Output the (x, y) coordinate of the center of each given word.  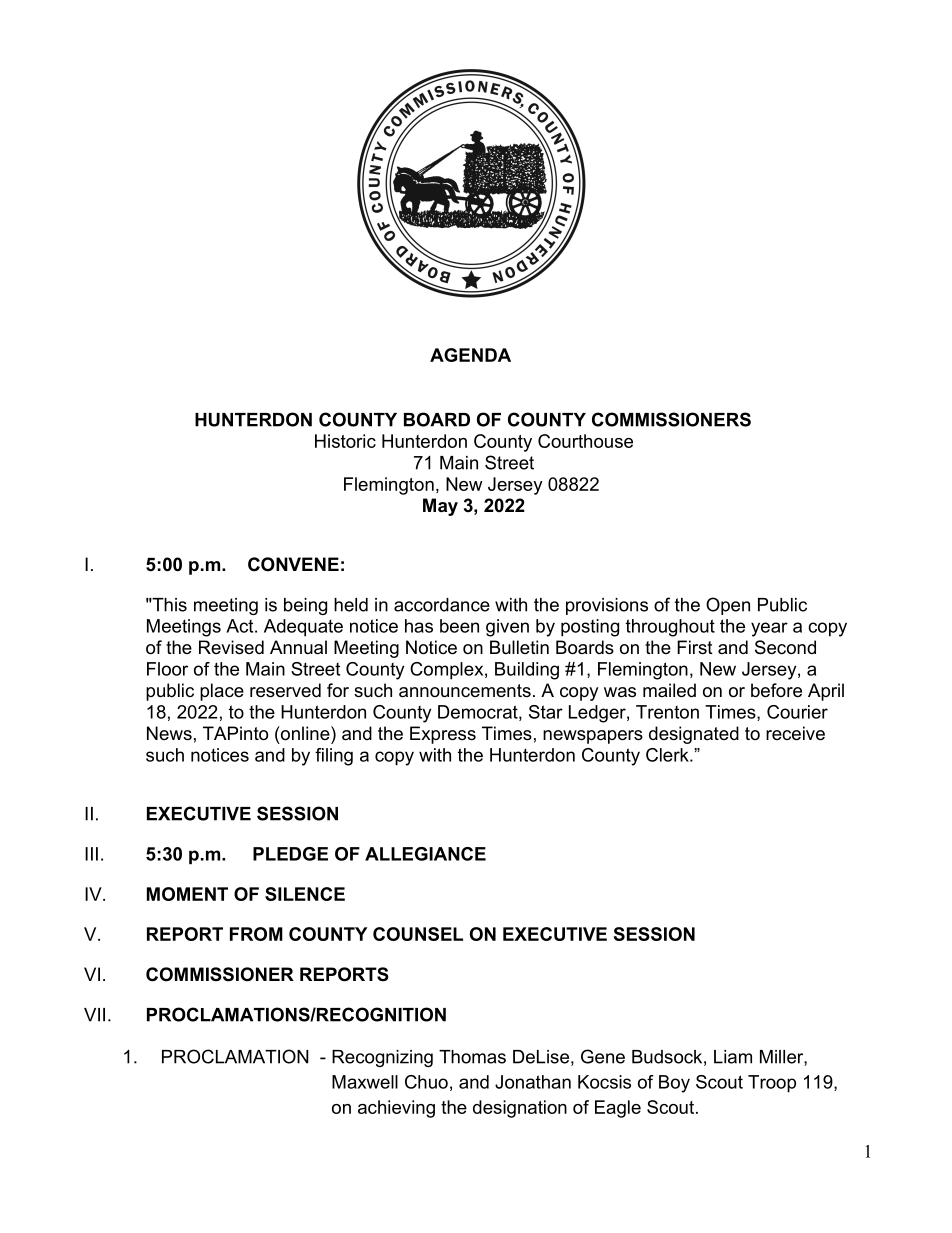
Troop (772, 1084)
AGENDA (470, 355)
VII (94, 1015)
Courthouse (585, 441)
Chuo (426, 1082)
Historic (345, 441)
